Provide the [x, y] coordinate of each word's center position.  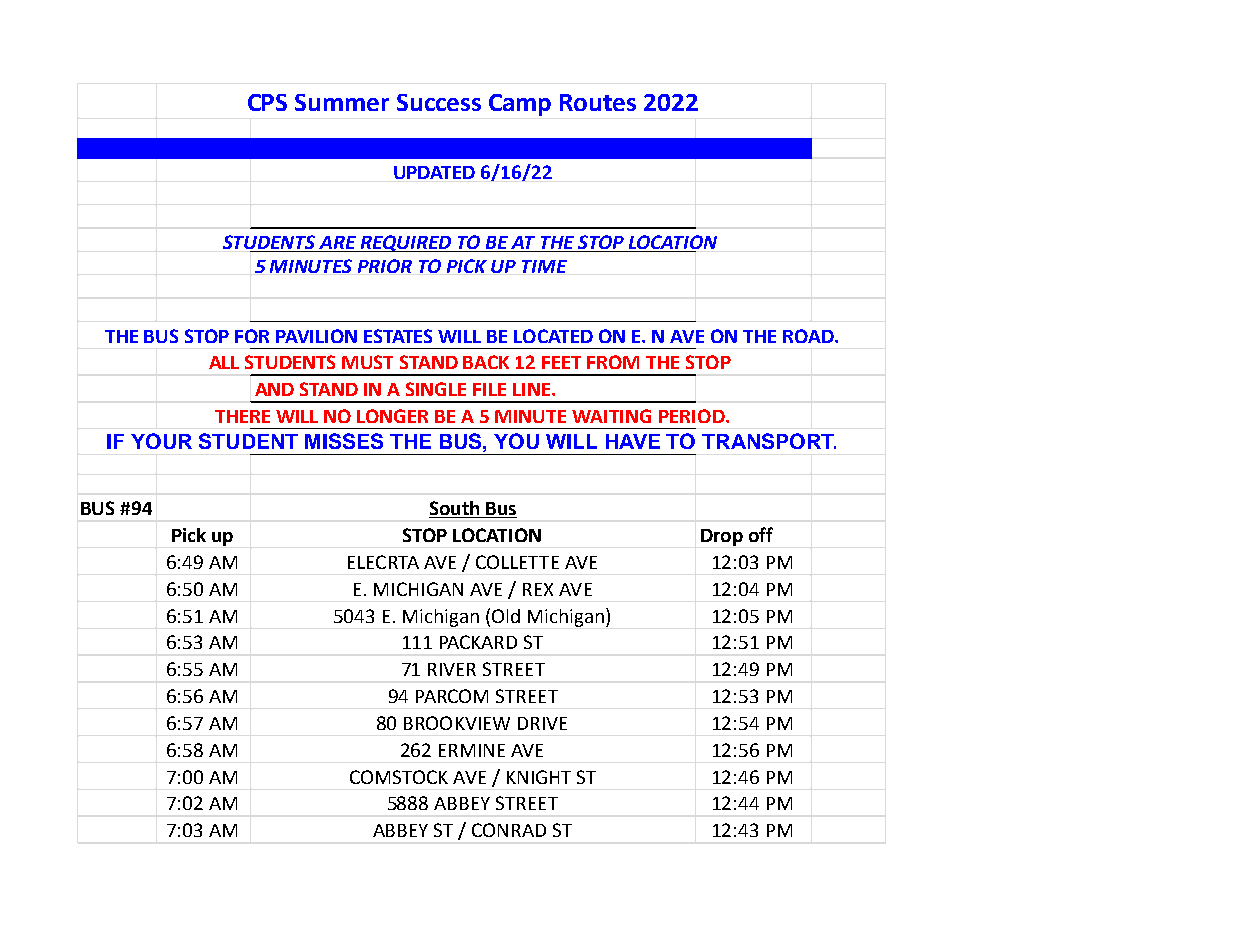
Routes [598, 102]
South [455, 509]
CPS [267, 102]
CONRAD [509, 830]
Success [439, 102]
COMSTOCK [399, 777]
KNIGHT [539, 777]
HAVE [633, 441]
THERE [242, 416]
